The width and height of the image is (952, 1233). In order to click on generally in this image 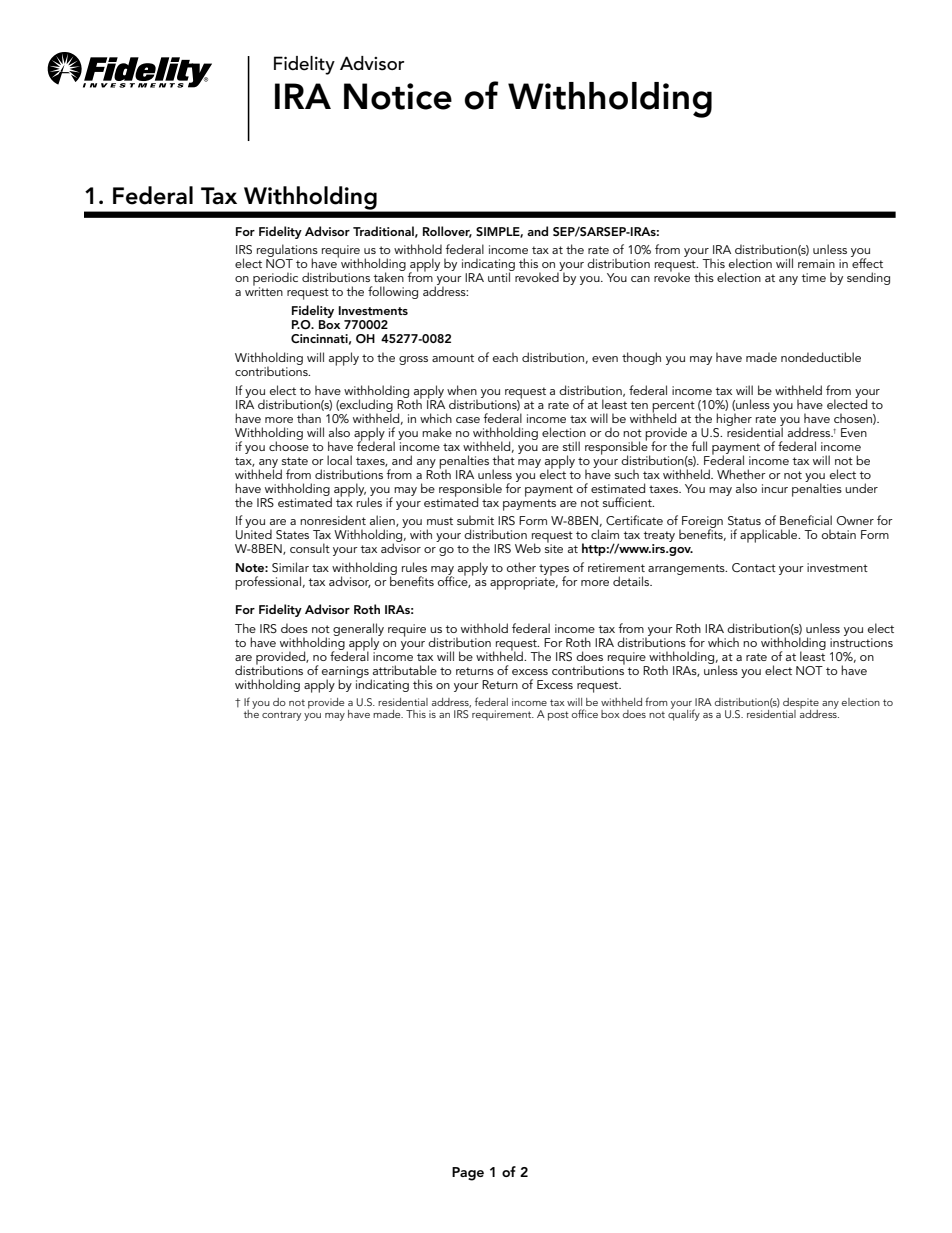, I will do `click(358, 630)`.
